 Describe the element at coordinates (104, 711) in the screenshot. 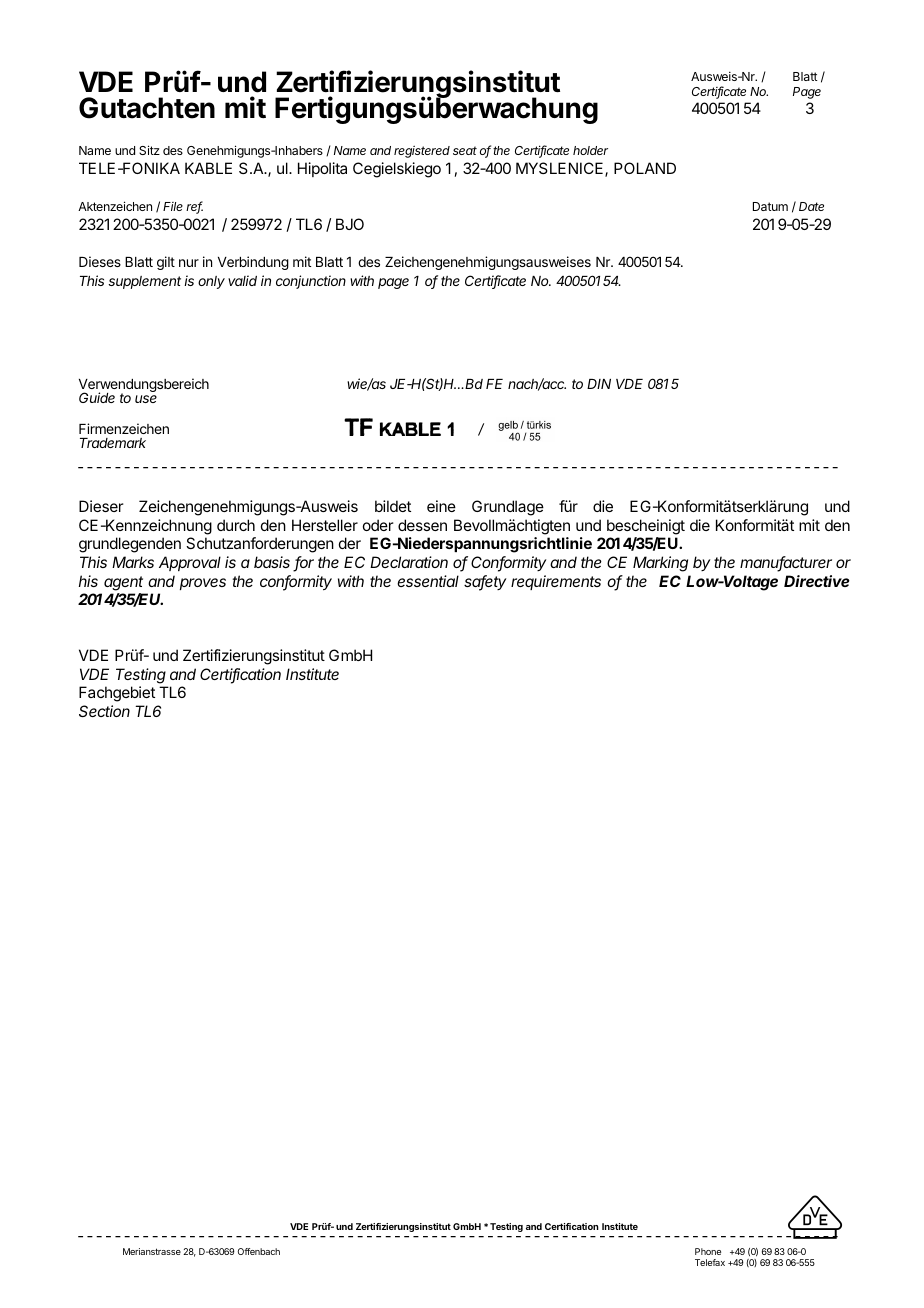

I see `Section` at that location.
